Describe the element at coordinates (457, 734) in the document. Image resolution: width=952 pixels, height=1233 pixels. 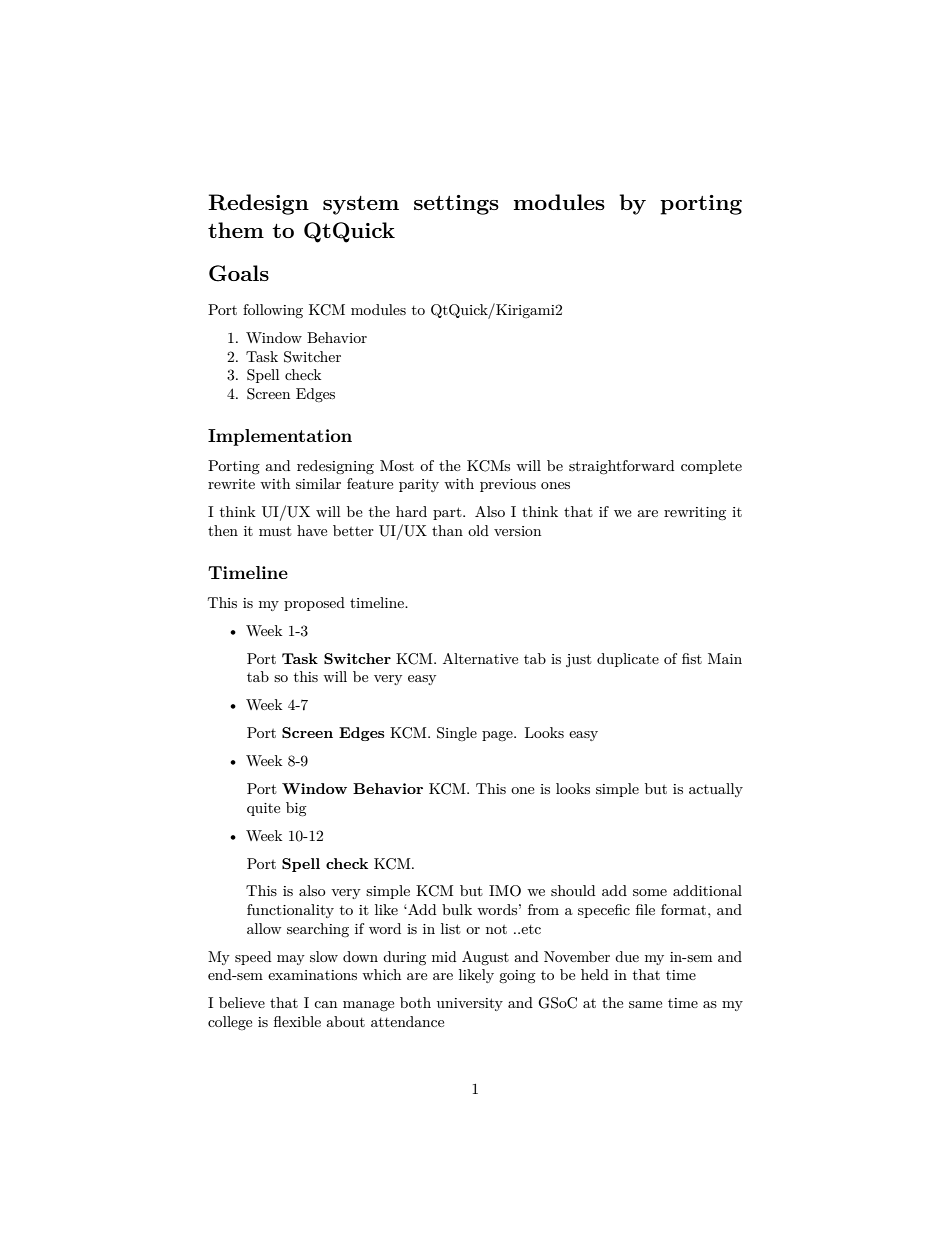
I see `Single` at that location.
